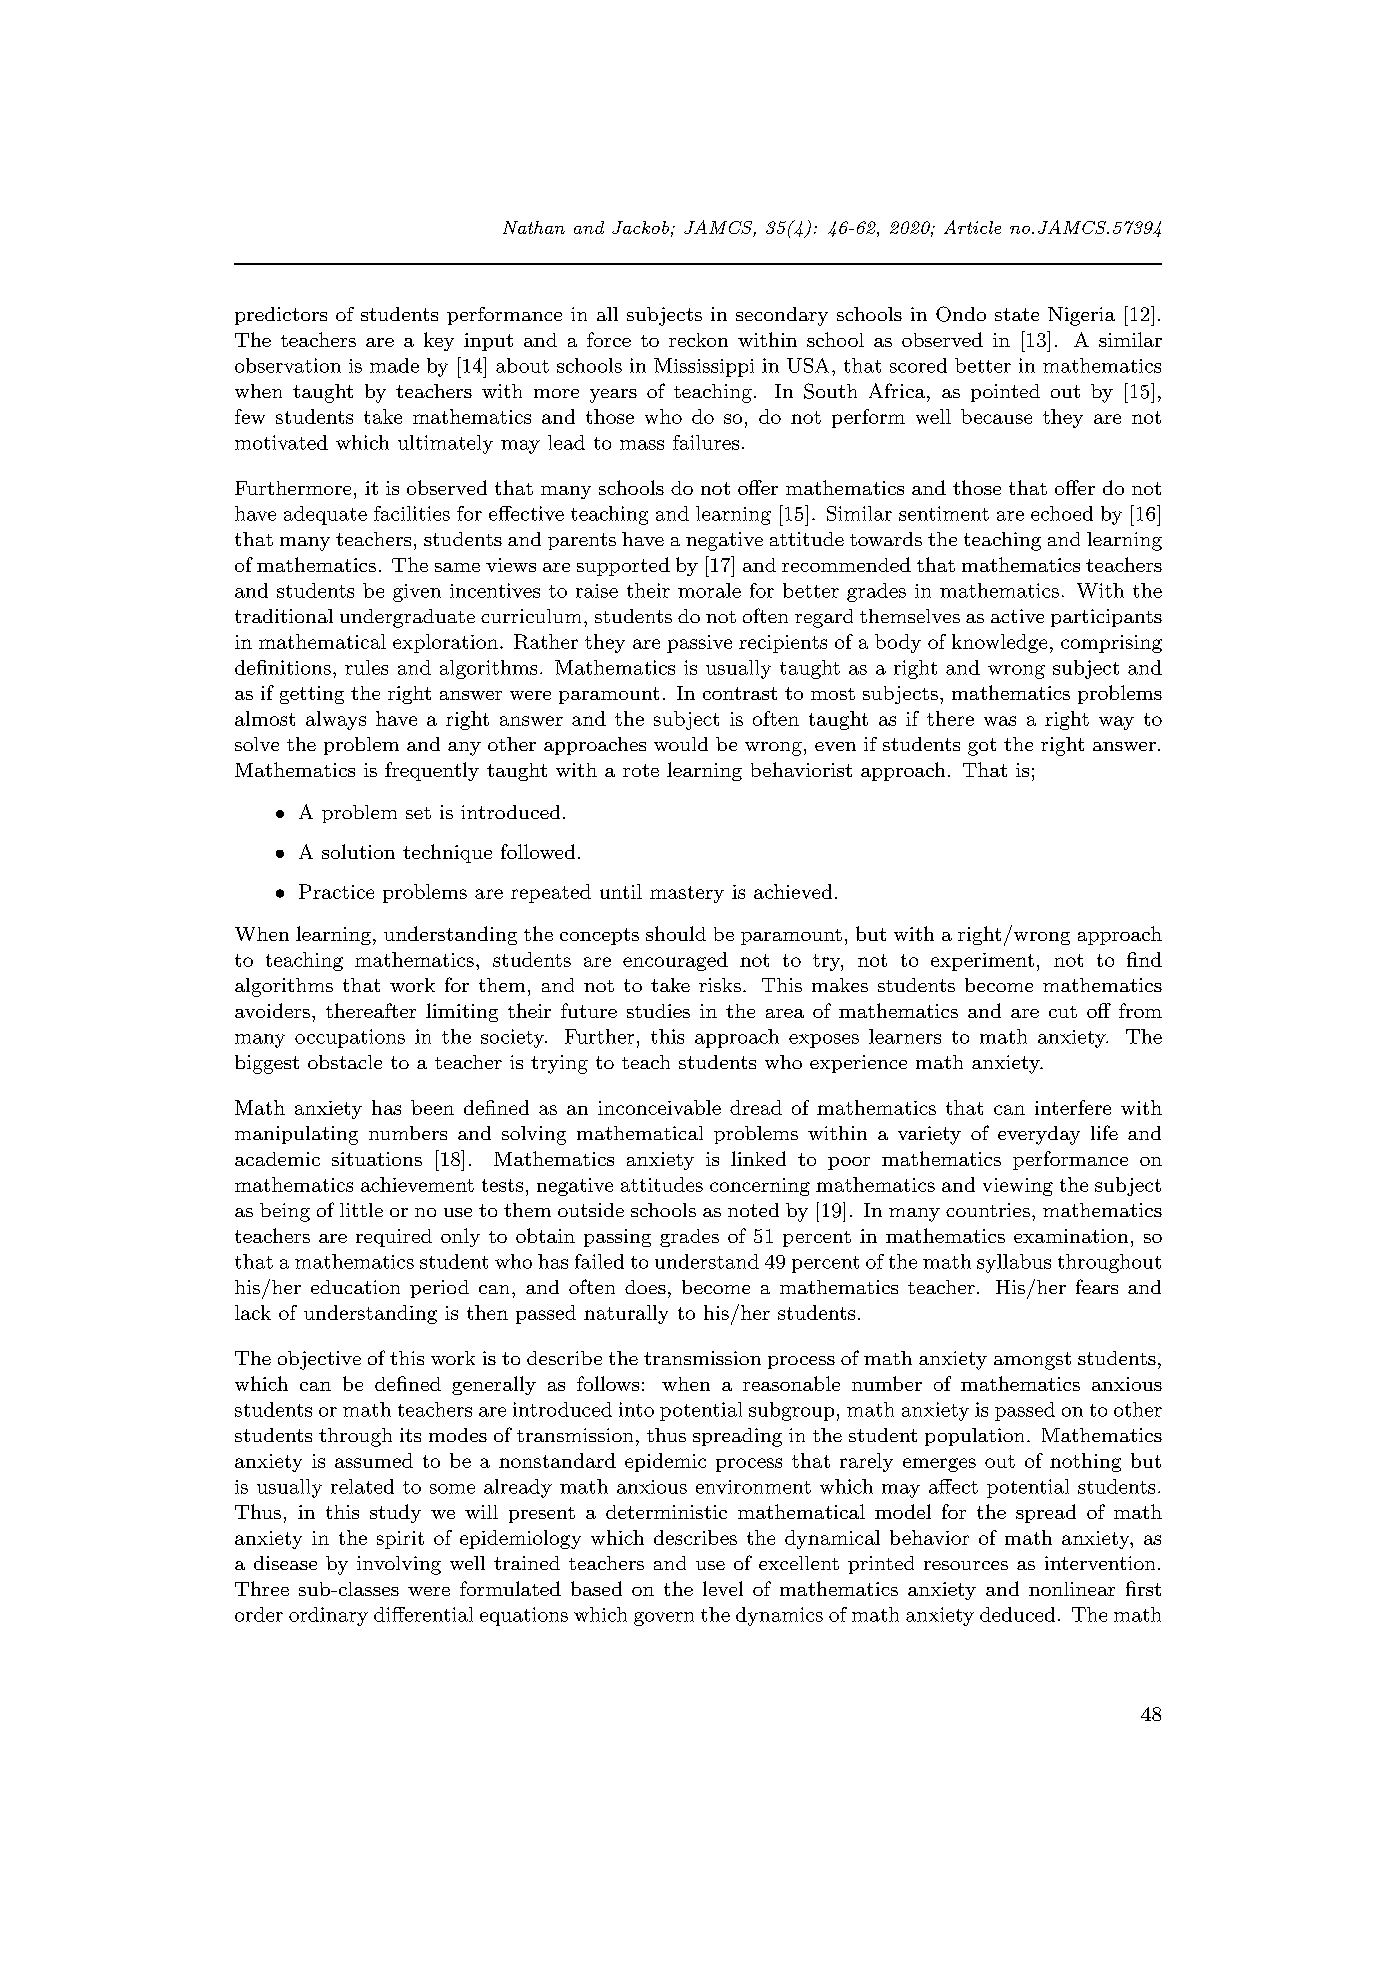 The height and width of the page is (1969, 1392). I want to click on active, so click(1017, 616).
